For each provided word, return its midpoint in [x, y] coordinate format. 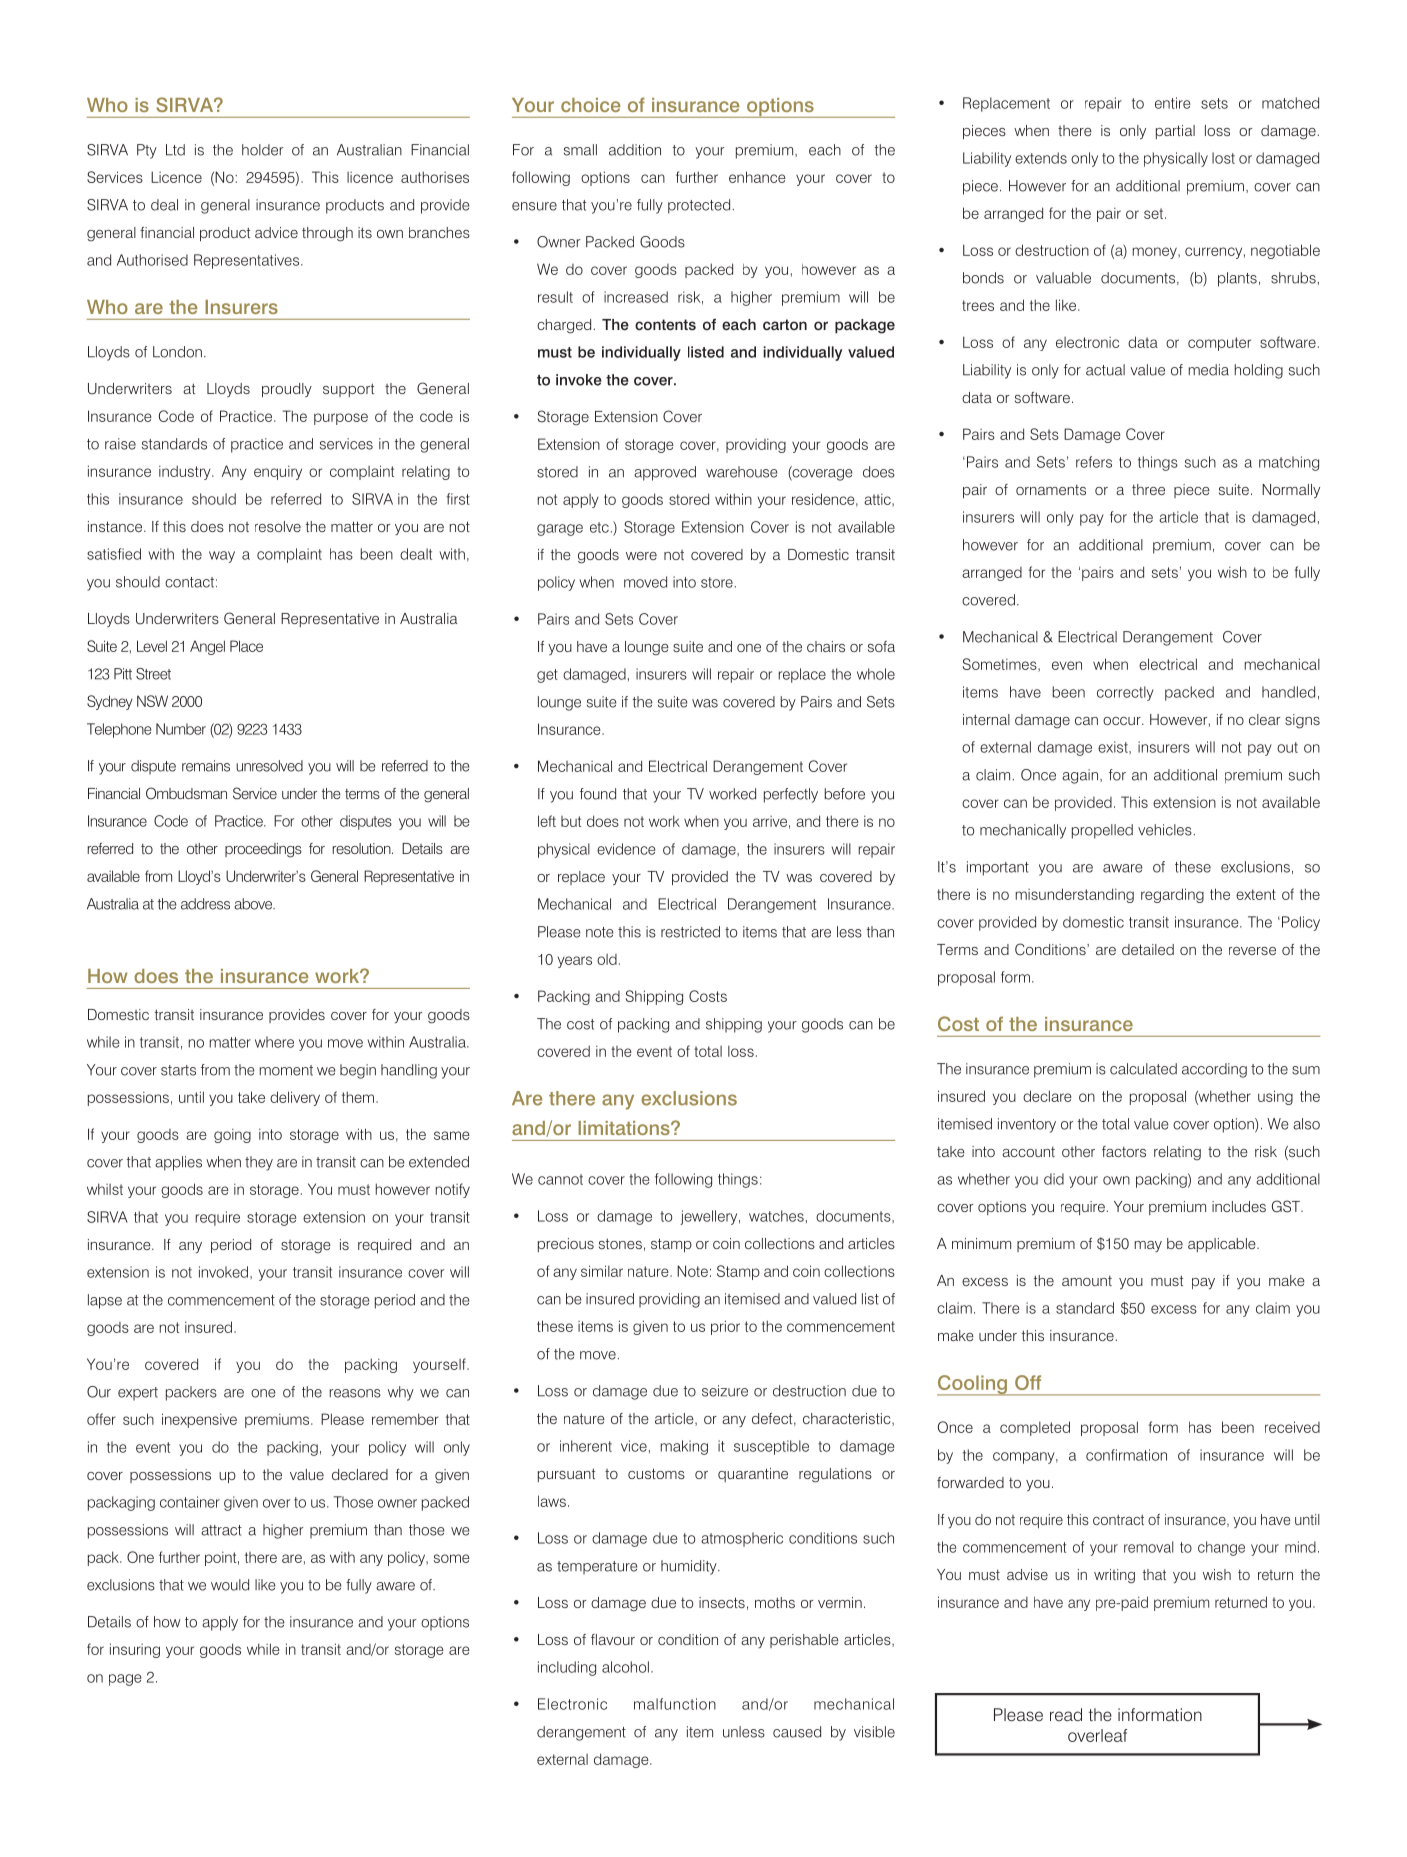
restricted [690, 932]
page [125, 1680]
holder [263, 150]
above [254, 904]
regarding [1172, 895]
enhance [757, 177]
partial [1175, 132]
